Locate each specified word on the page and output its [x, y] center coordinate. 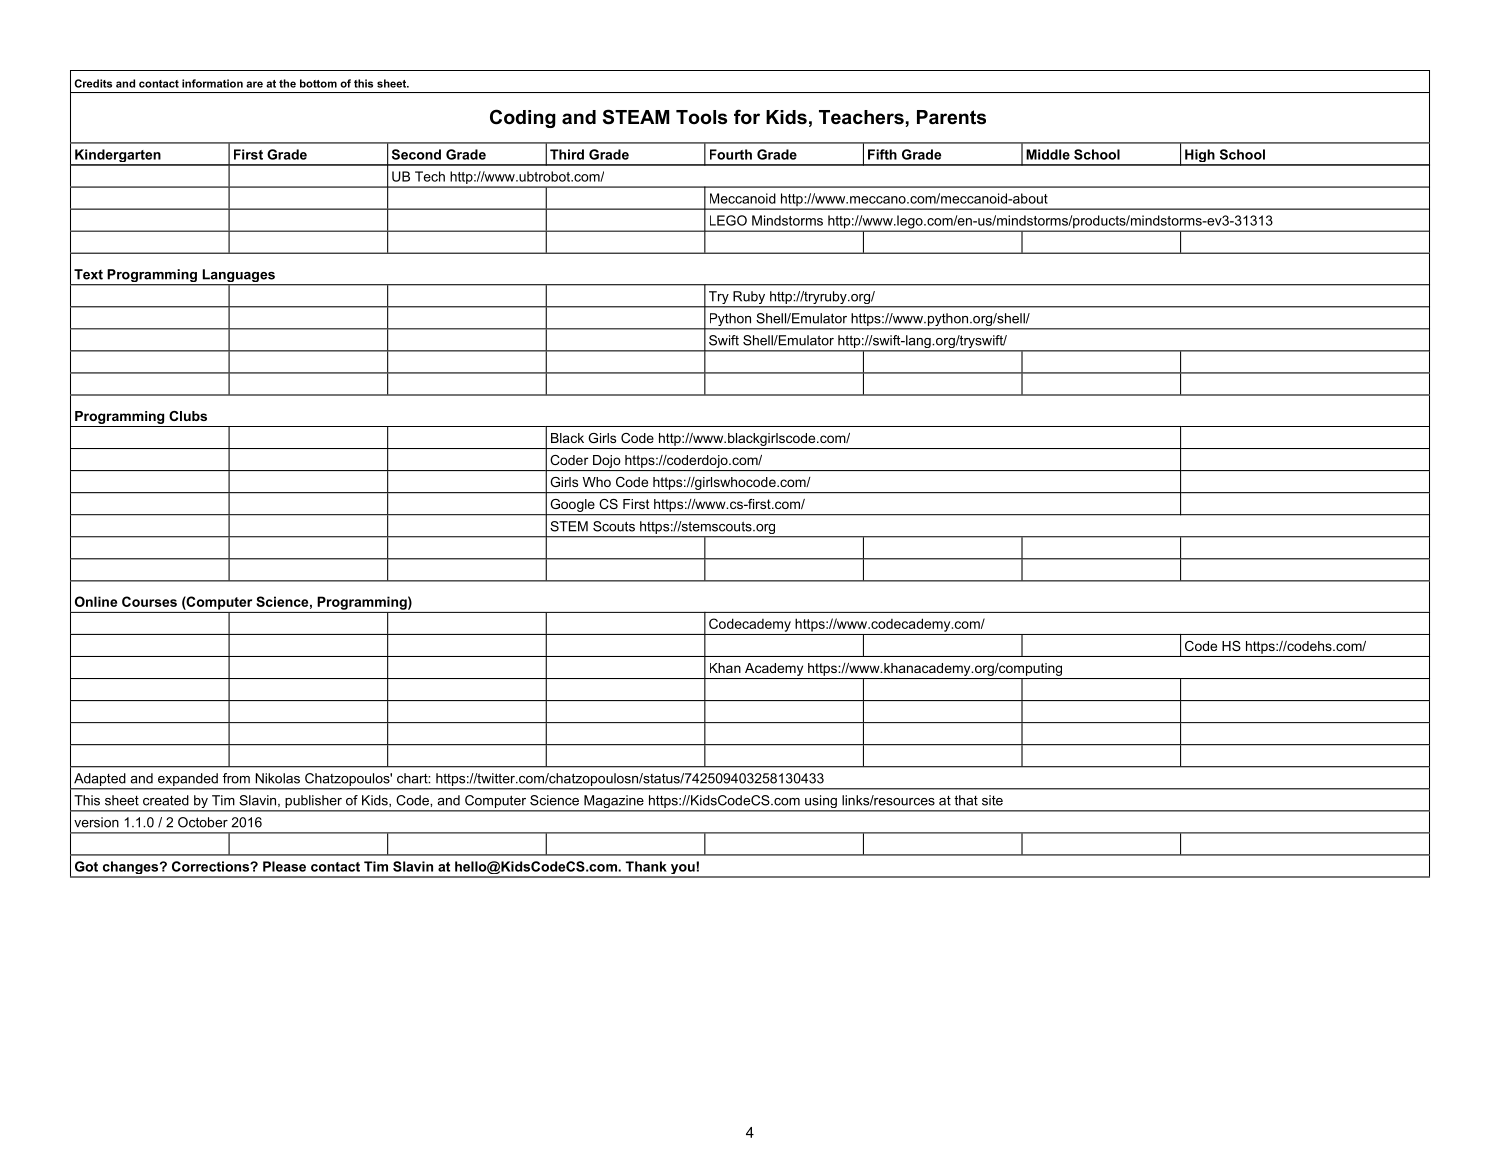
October [203, 822]
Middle [1048, 154]
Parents [951, 117]
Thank [646, 866]
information [212, 83]
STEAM [636, 117]
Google [572, 507]
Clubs [188, 416]
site [992, 800]
